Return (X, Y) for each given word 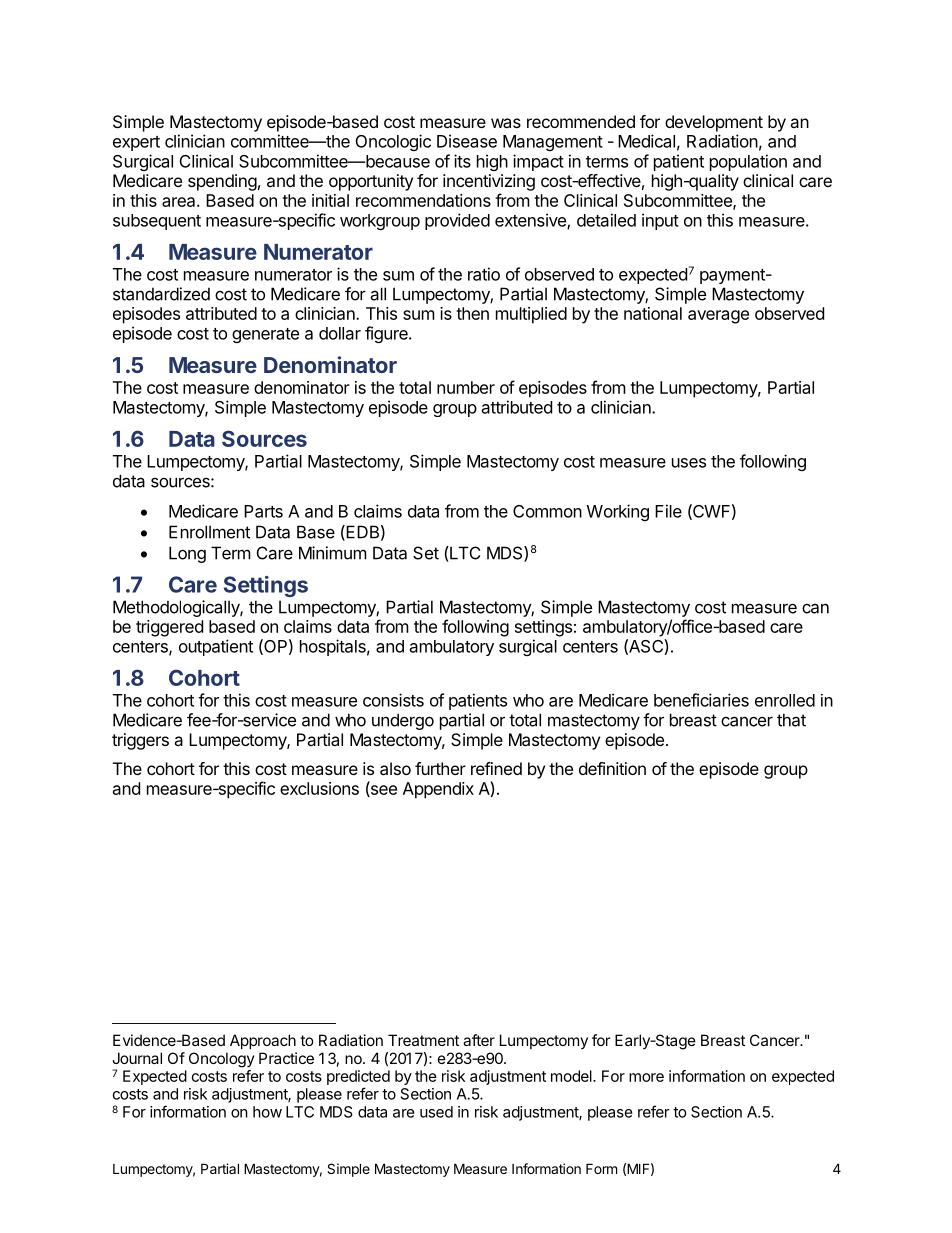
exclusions (319, 788)
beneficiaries (701, 700)
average (718, 317)
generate (265, 335)
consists (393, 700)
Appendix (438, 790)
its (462, 161)
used (436, 1112)
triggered (169, 628)
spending (222, 182)
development (714, 123)
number (466, 387)
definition (612, 768)
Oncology (222, 1060)
